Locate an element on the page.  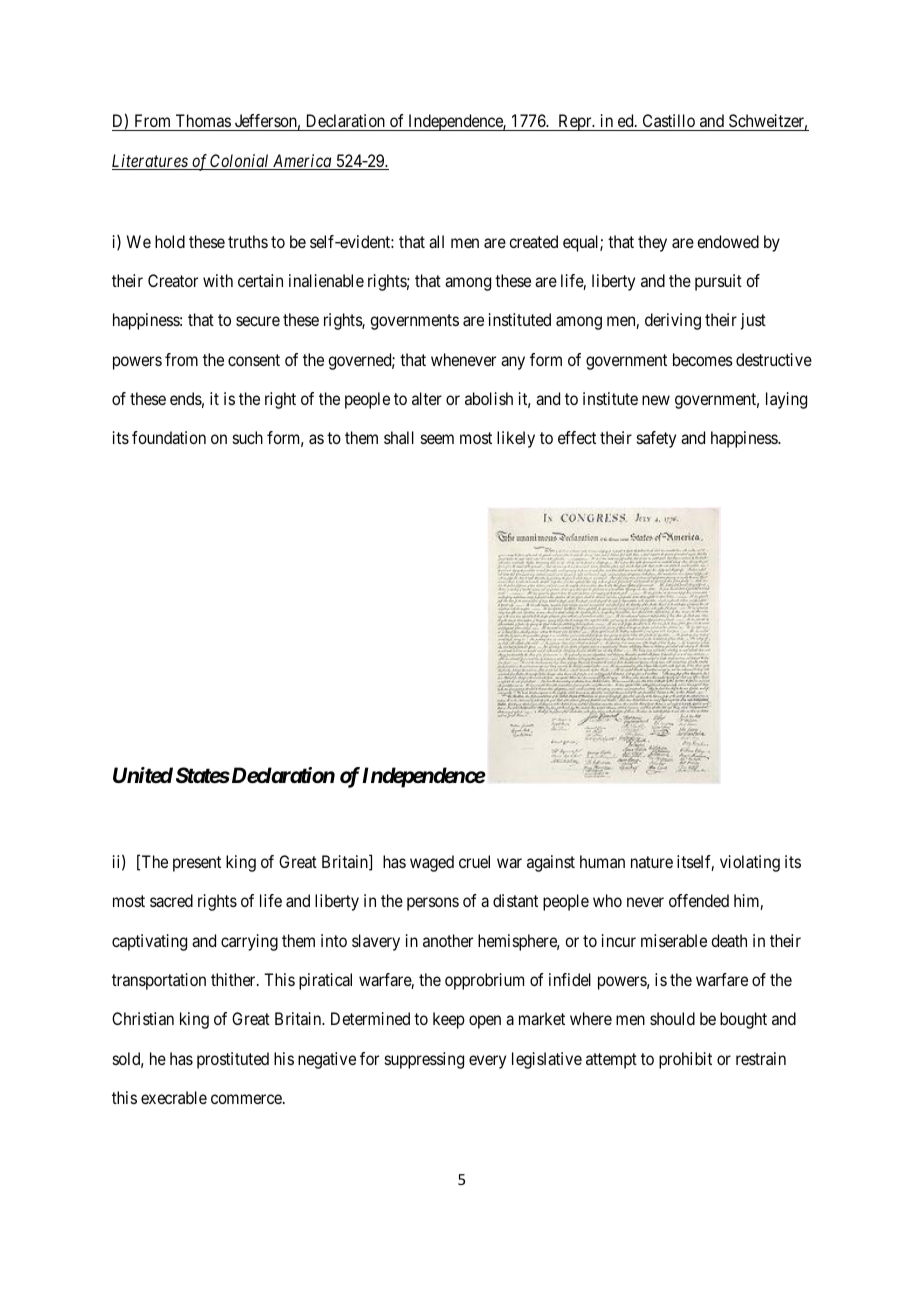
violating is located at coordinates (750, 863).
